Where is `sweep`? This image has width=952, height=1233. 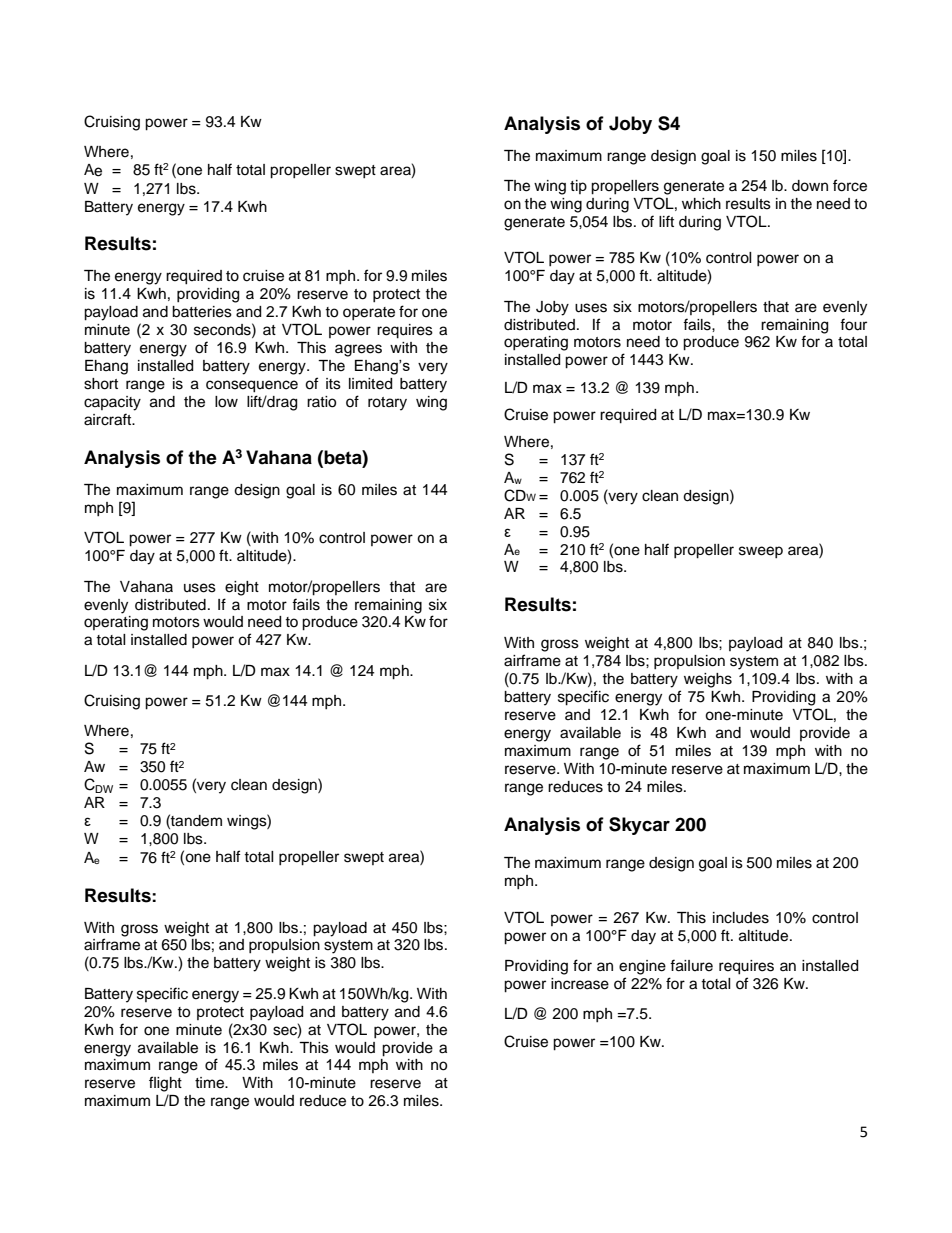 sweep is located at coordinates (761, 552).
